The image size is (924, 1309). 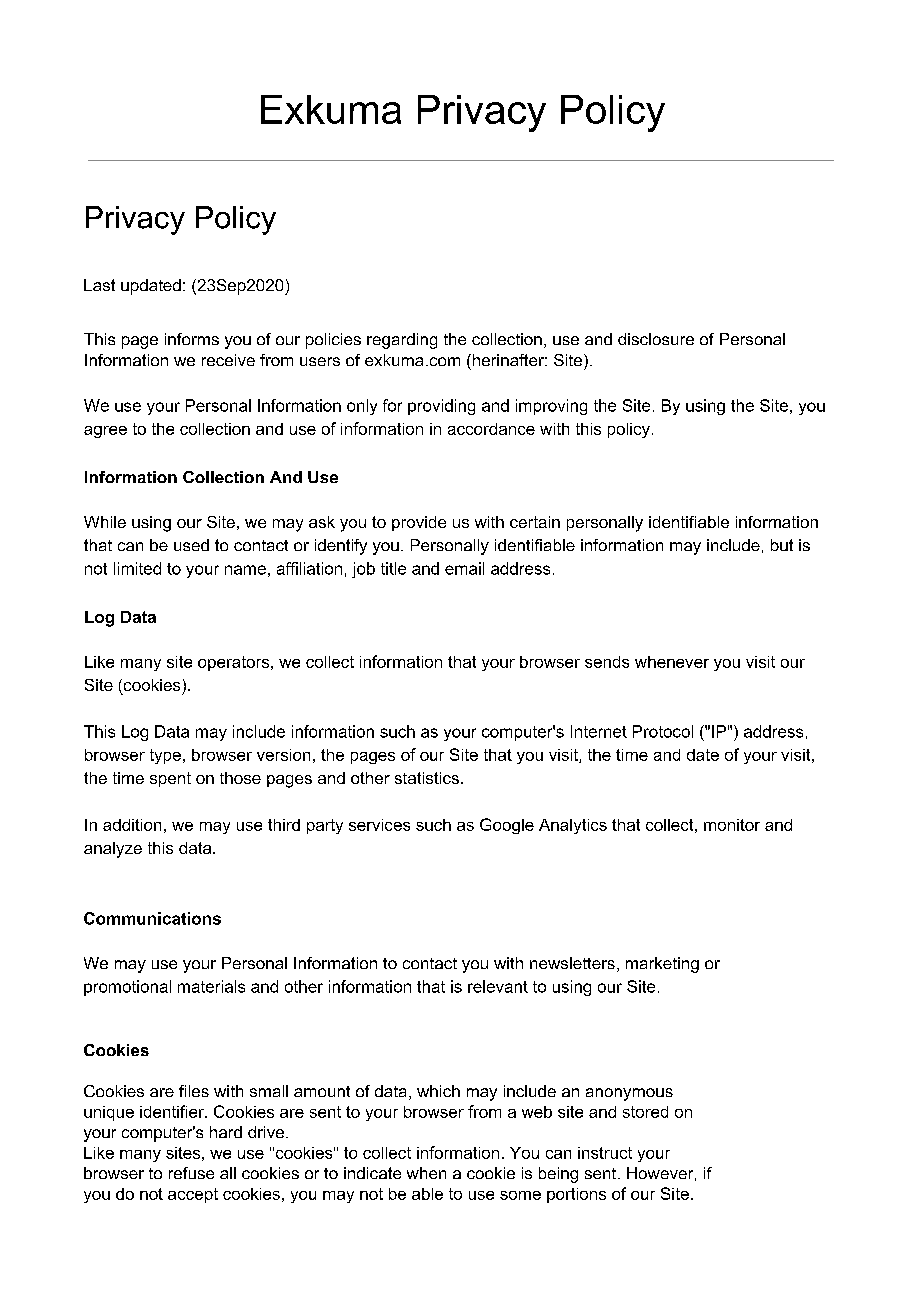 I want to click on type, so click(x=165, y=756).
